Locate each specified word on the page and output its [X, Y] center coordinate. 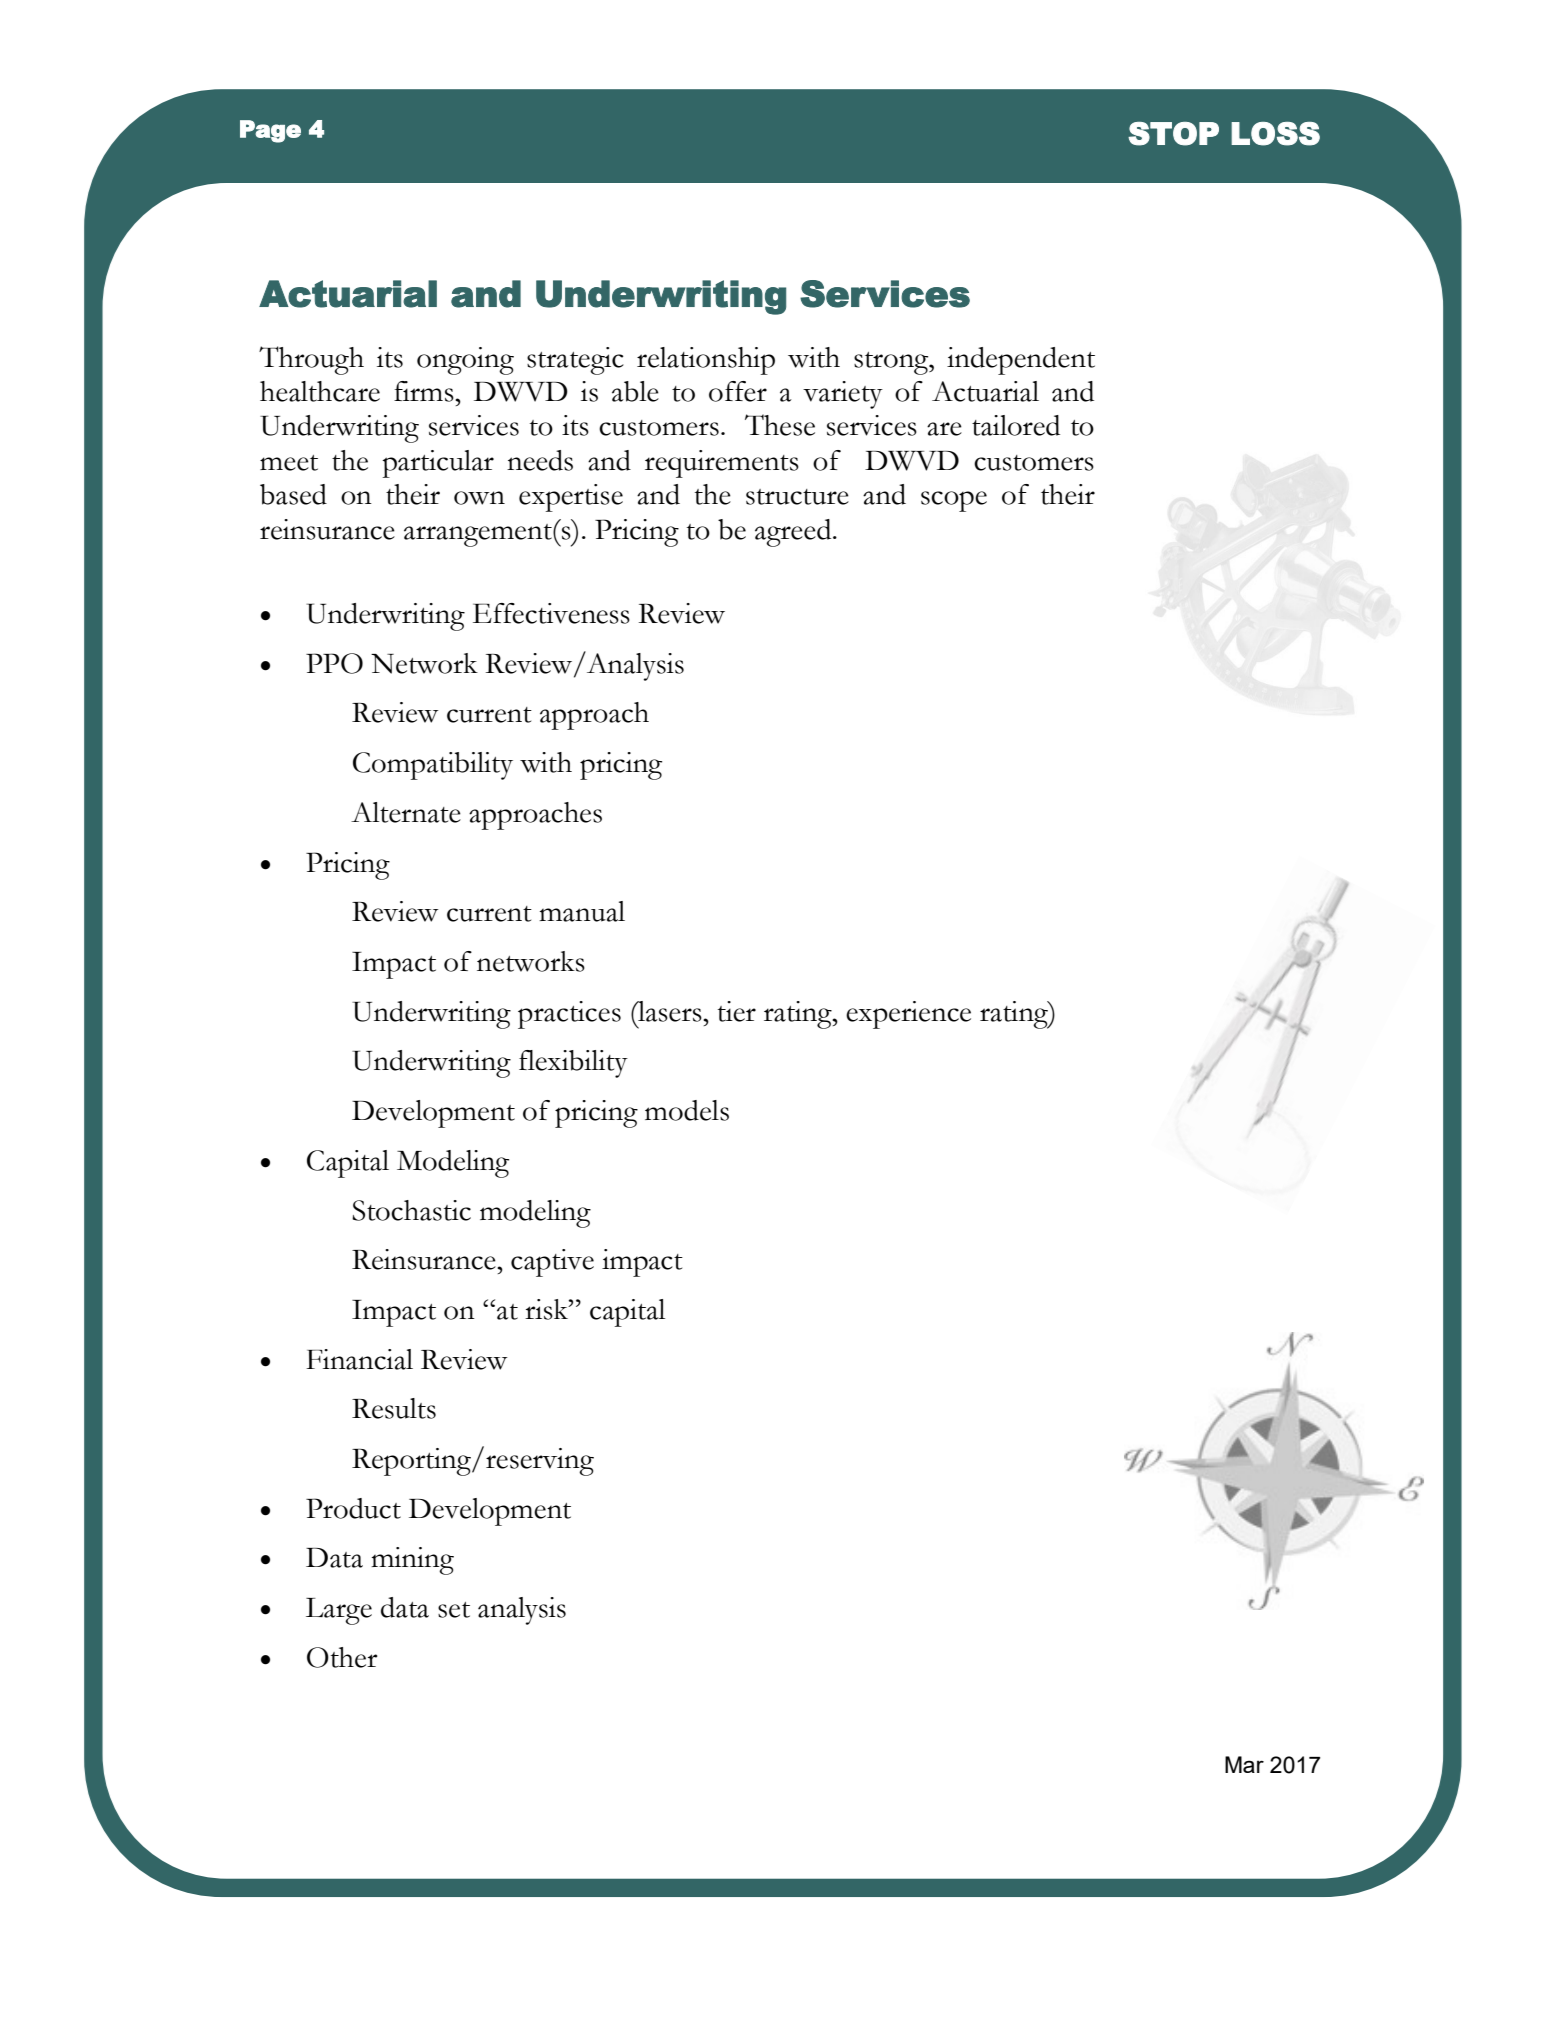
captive [552, 1263]
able [635, 391]
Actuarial [985, 391]
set [454, 1610]
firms [425, 391]
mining [412, 1561]
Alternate [406, 812]
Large [339, 1611]
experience [908, 1015]
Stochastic [411, 1210]
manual [582, 911]
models [687, 1110]
